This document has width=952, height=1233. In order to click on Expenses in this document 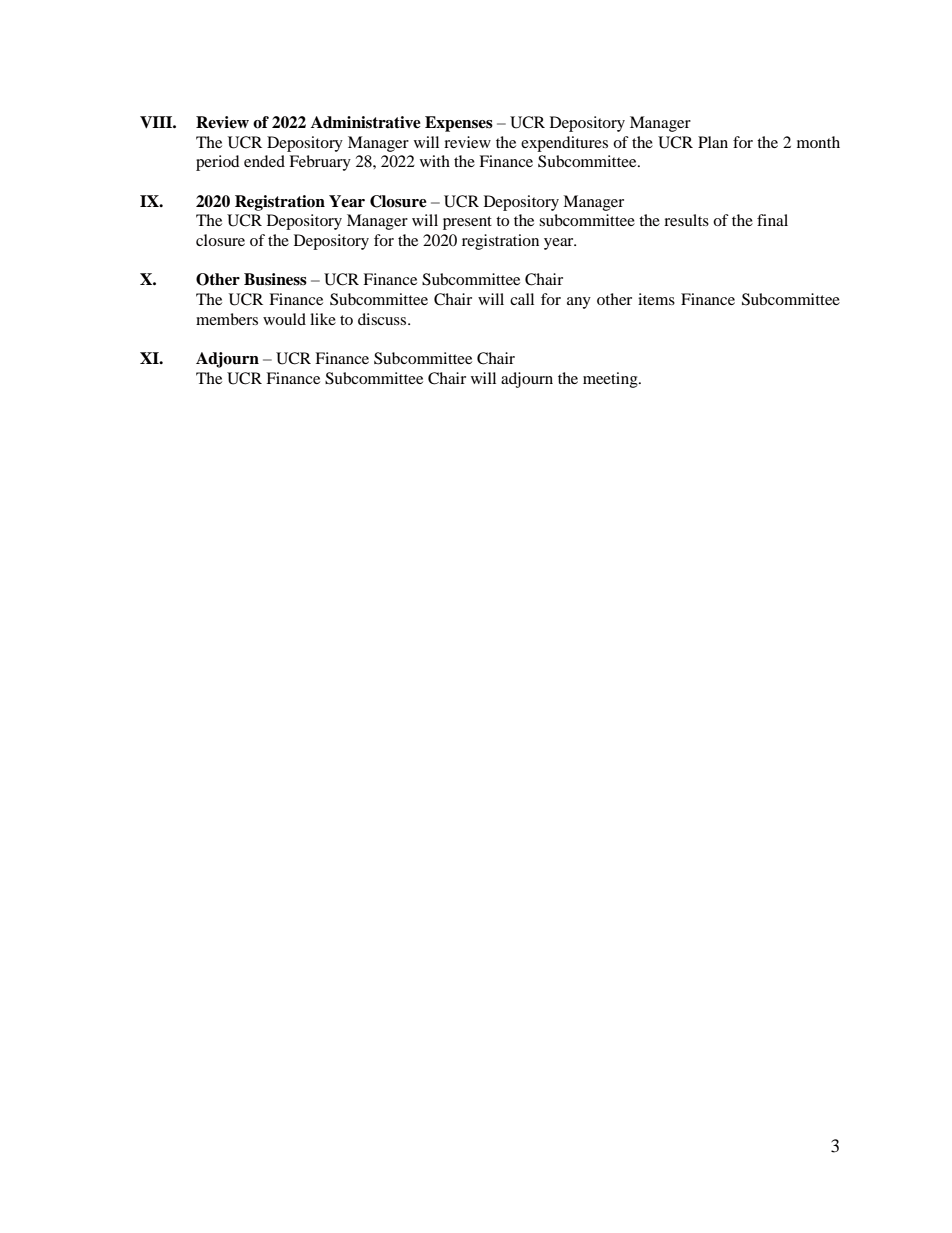, I will do `click(459, 124)`.
